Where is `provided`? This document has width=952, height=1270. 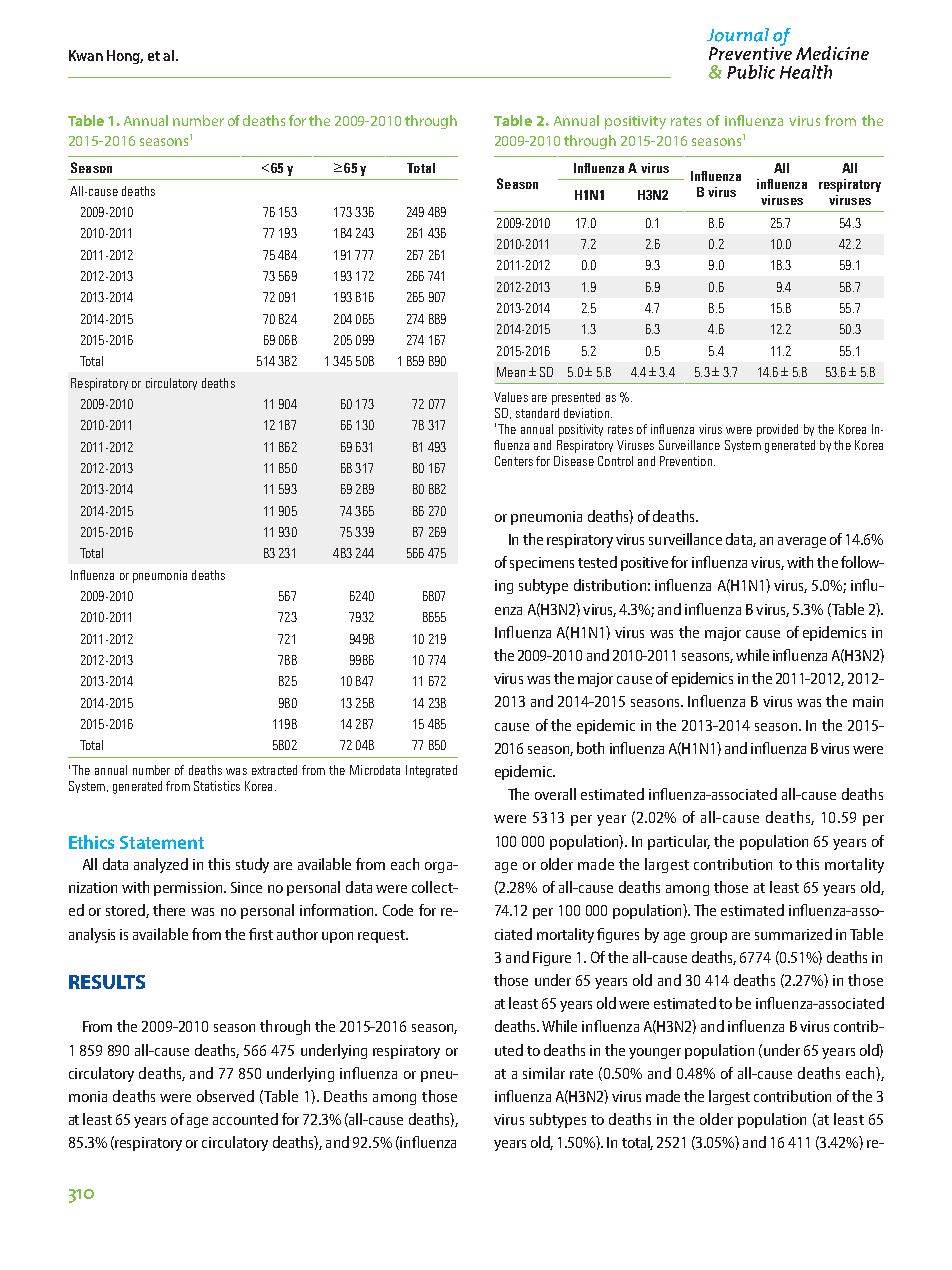
provided is located at coordinates (777, 430).
